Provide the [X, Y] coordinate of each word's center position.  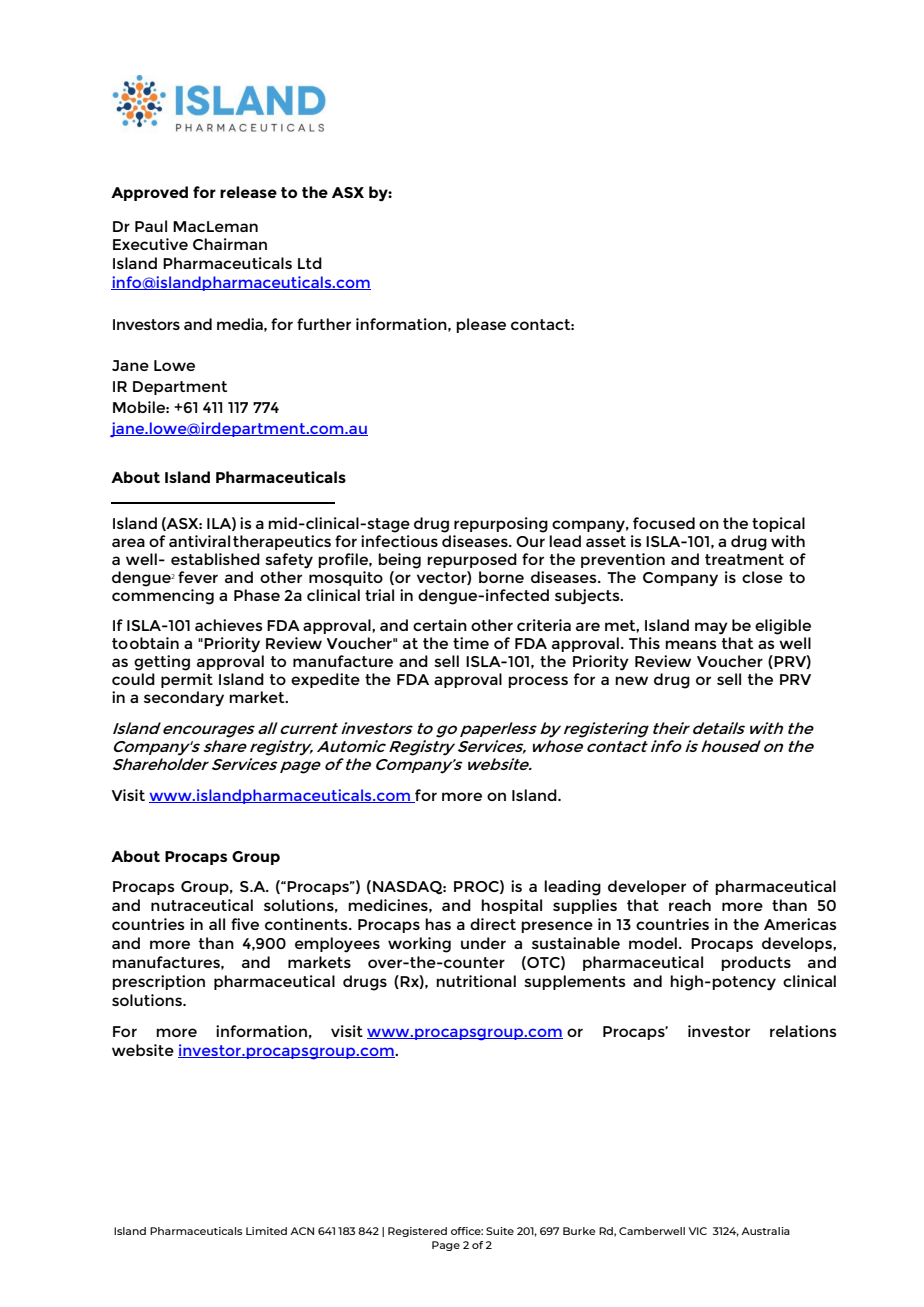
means [691, 644]
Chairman [230, 244]
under [483, 943]
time [471, 643]
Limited [266, 1231]
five [245, 924]
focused [664, 523]
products [756, 963]
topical [778, 524]
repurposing [501, 525]
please [481, 325]
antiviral [199, 541]
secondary [184, 699]
